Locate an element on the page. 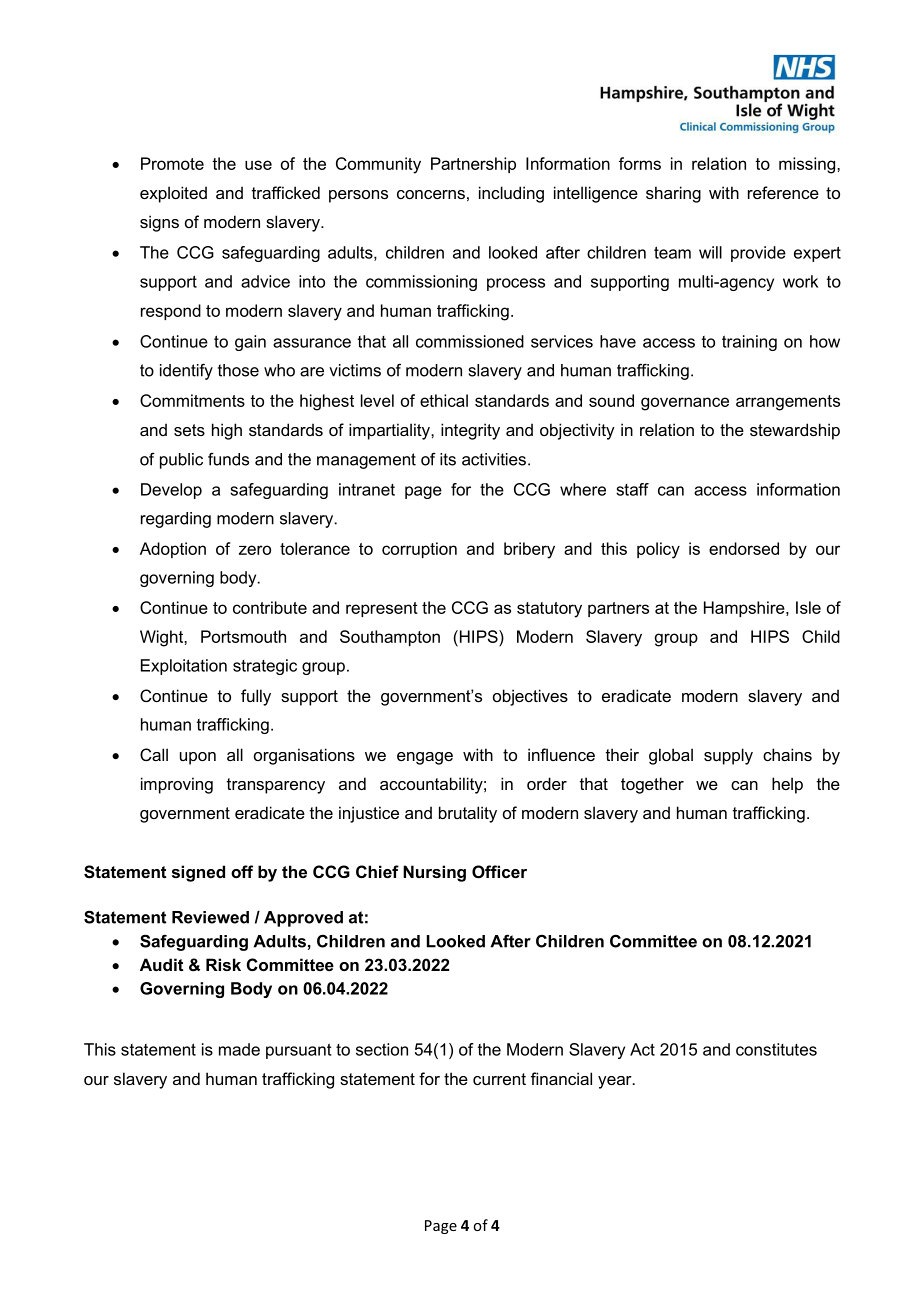  Hampshire is located at coordinates (745, 609).
